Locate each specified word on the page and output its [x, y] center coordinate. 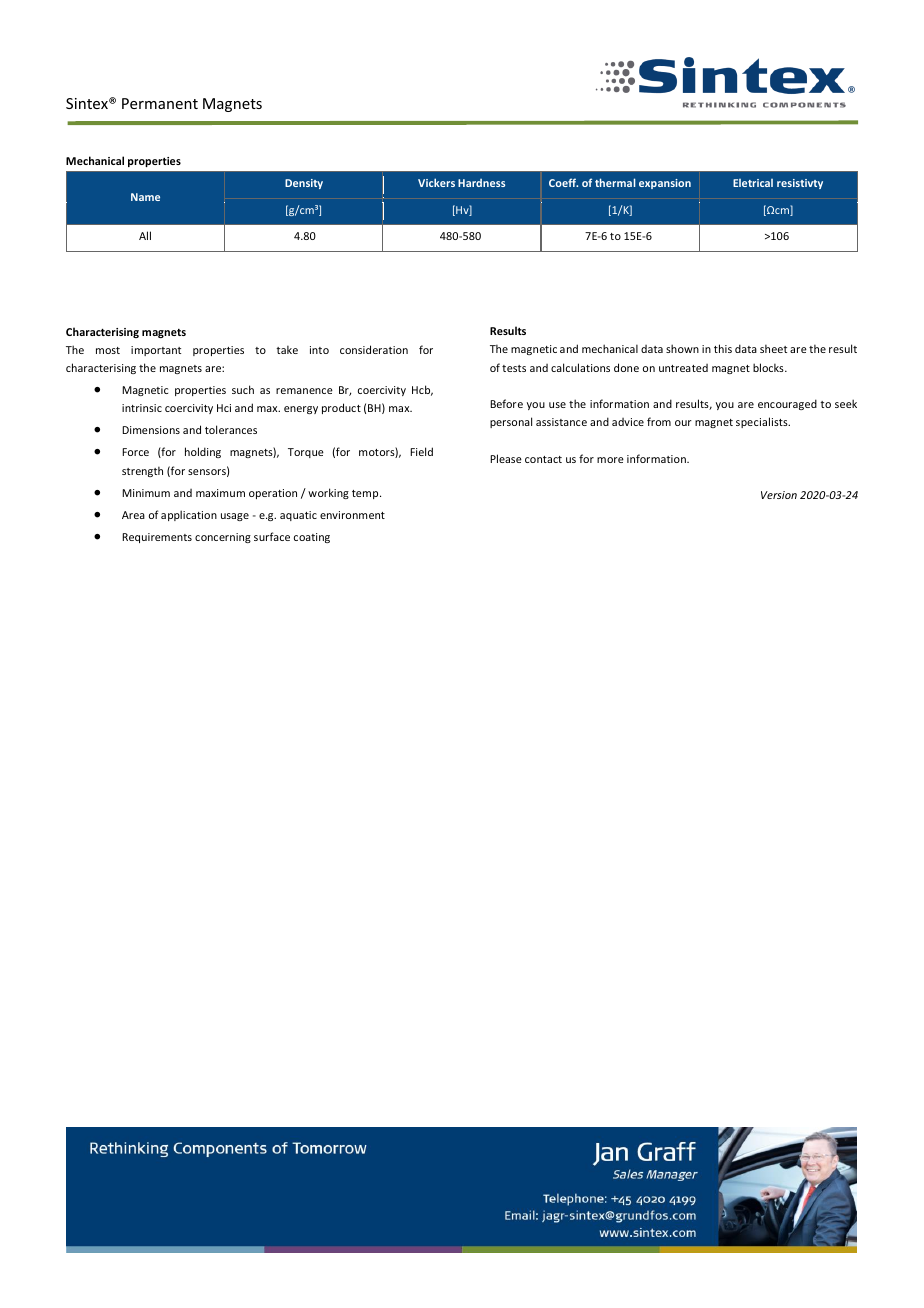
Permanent [160, 103]
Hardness [481, 183]
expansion [665, 184]
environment [352, 515]
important [156, 351]
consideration [374, 349]
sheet [773, 348]
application [189, 515]
